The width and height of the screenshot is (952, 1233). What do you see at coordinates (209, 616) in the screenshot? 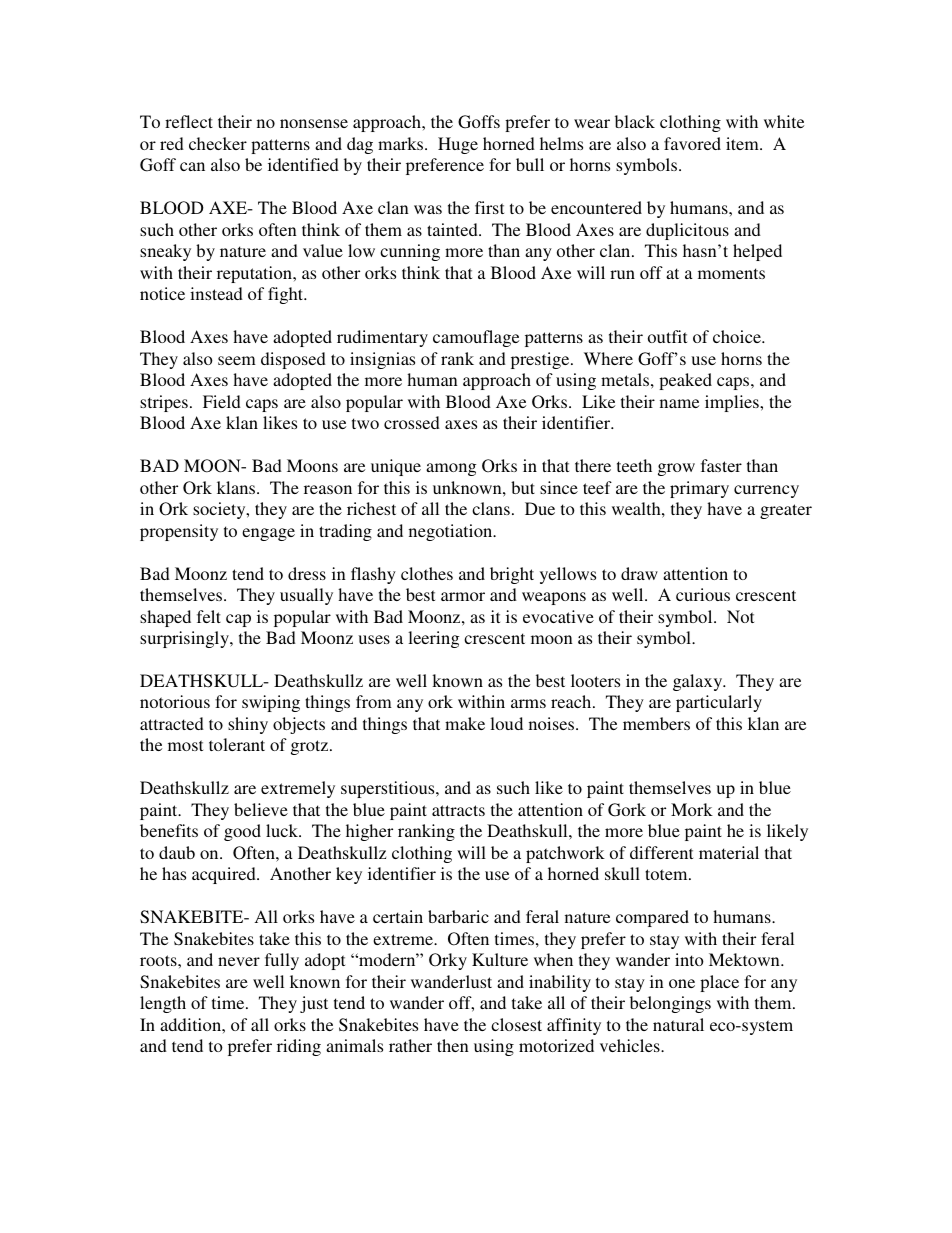
I see `felt` at bounding box center [209, 616].
